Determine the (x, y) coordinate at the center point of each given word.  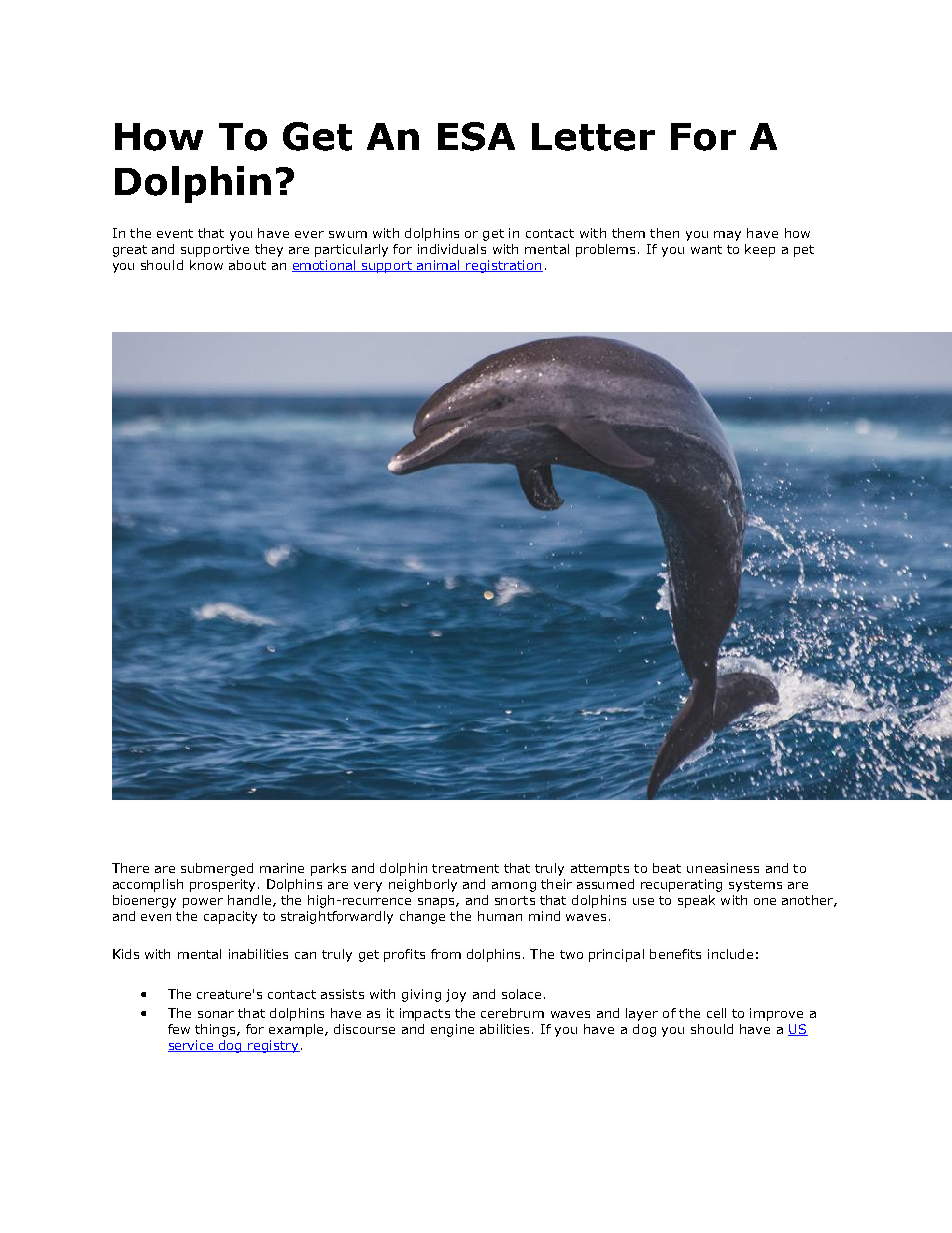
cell (716, 1013)
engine (452, 1030)
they (269, 250)
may (727, 236)
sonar (216, 1014)
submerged (217, 869)
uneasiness (723, 868)
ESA (476, 136)
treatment (465, 868)
